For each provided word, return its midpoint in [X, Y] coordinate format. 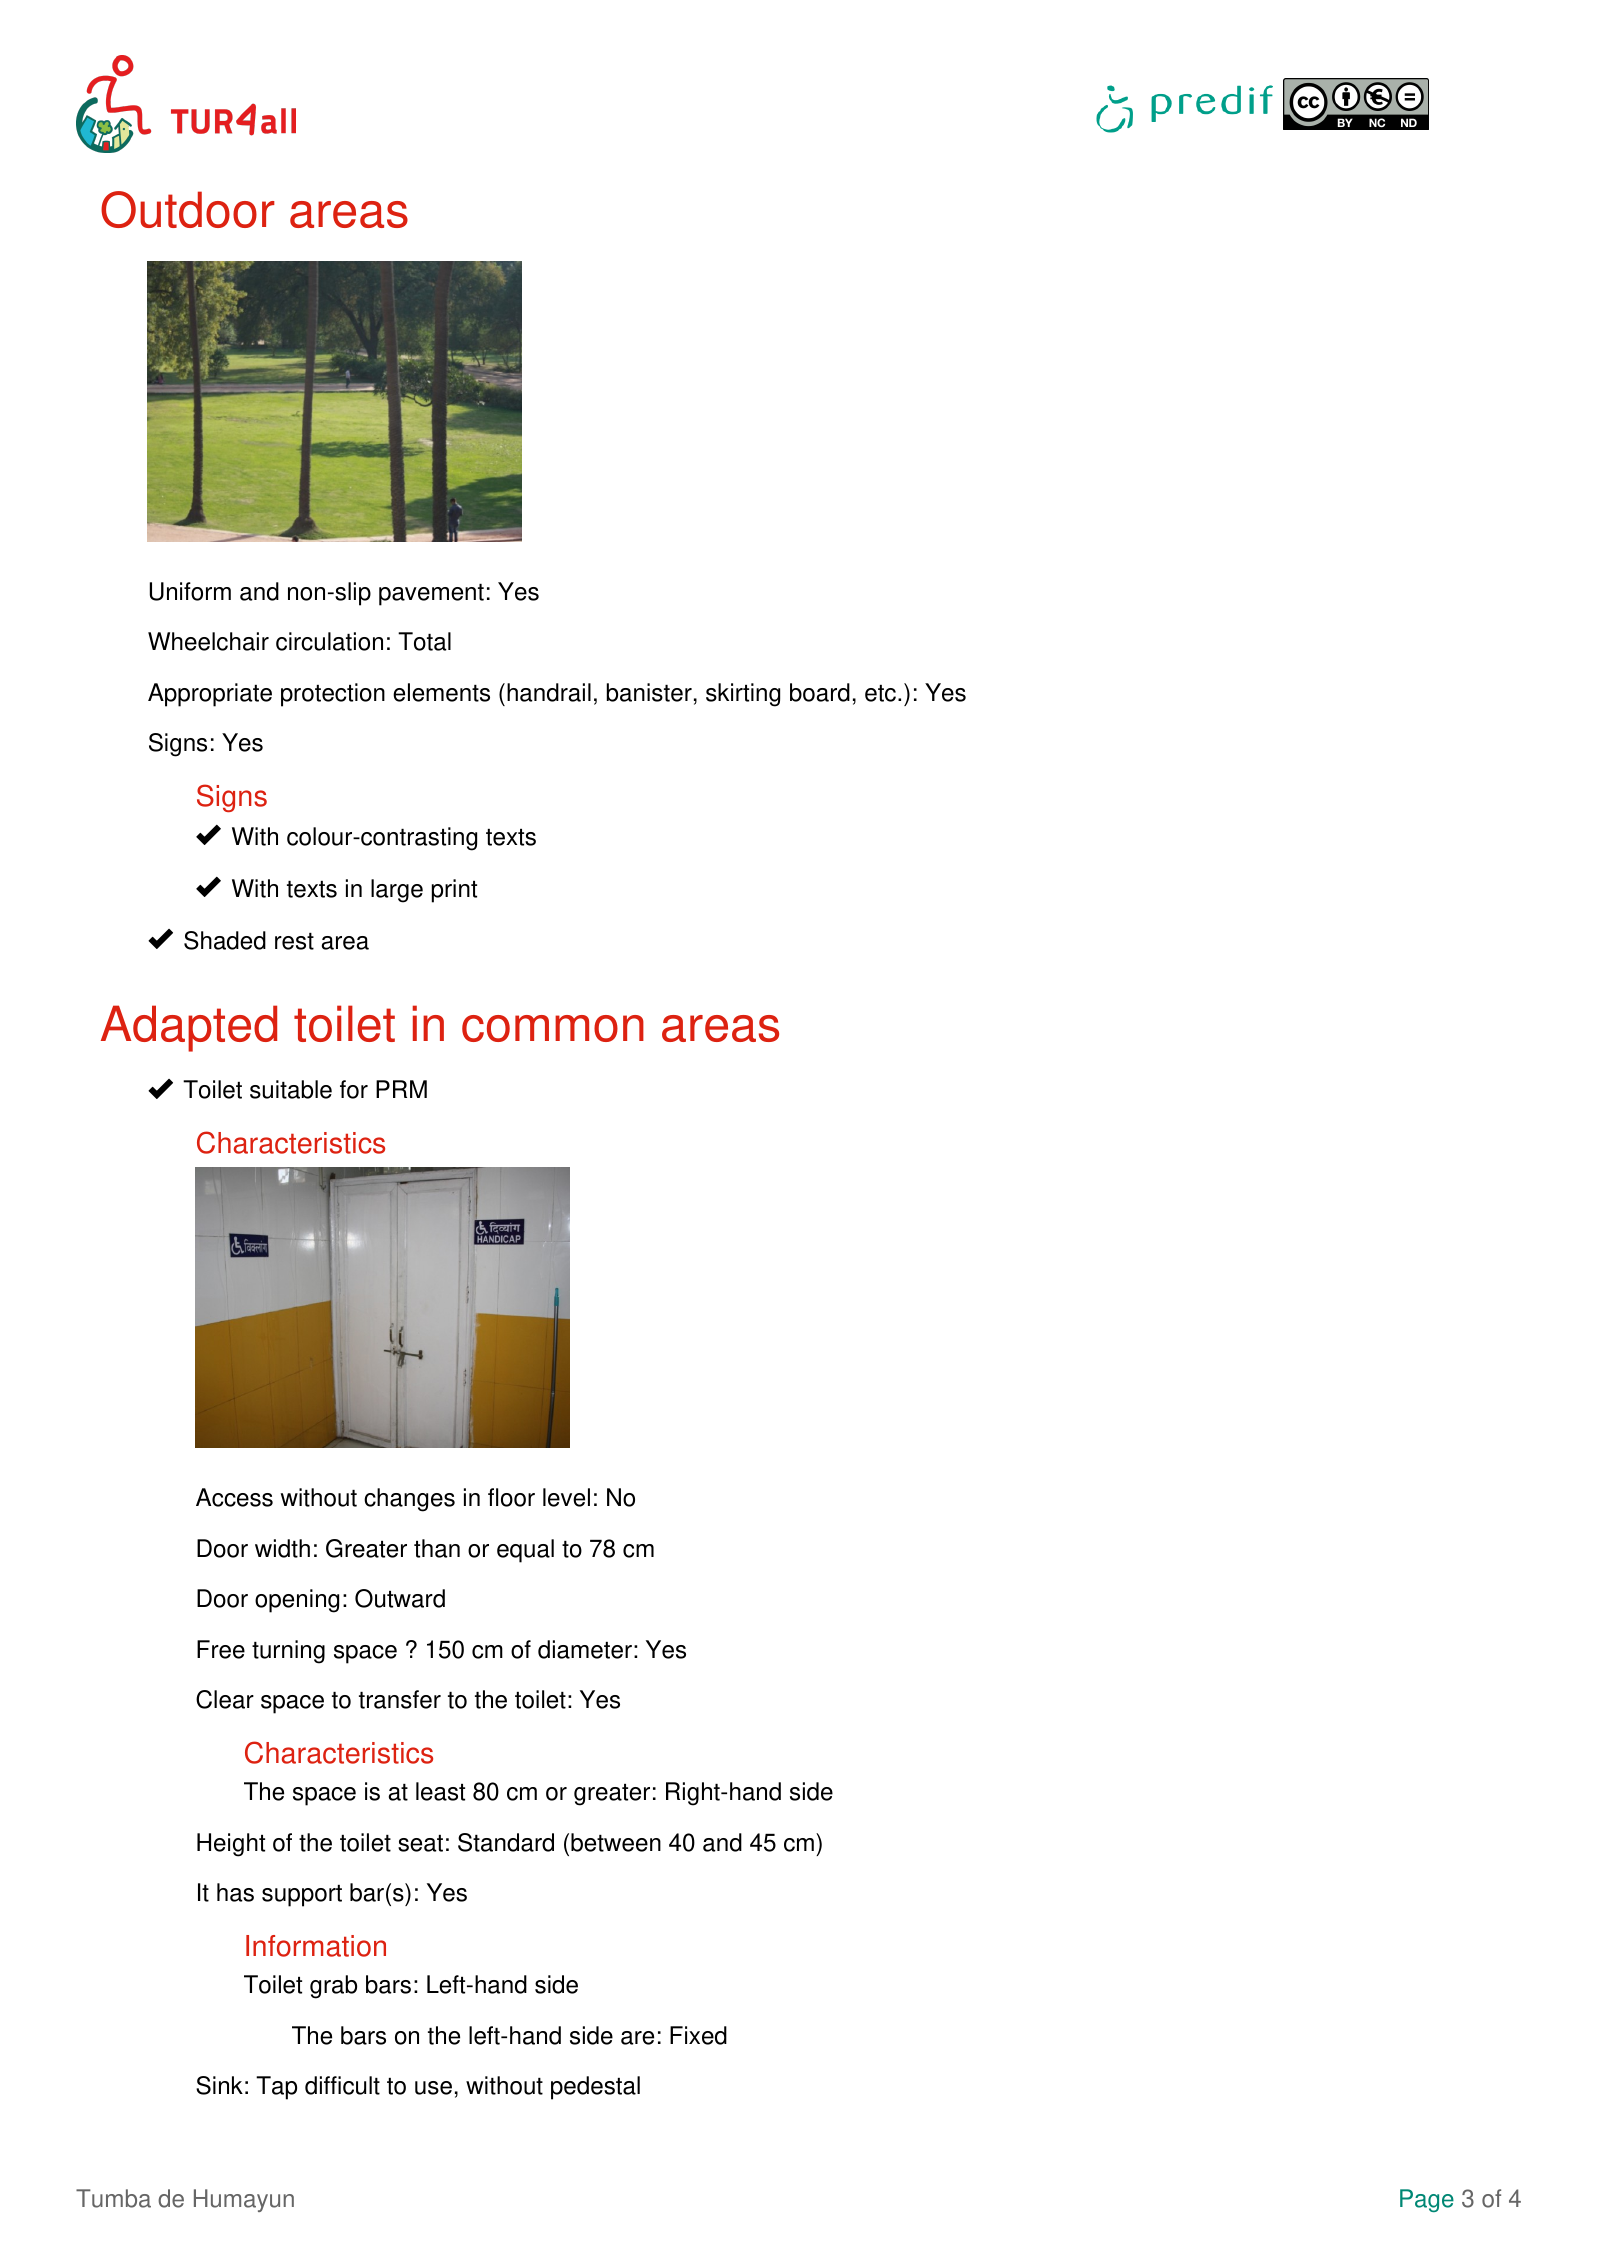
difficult [342, 2085]
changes [409, 1500]
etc [882, 693]
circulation [329, 641]
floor [511, 1497]
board [820, 692]
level [566, 1497]
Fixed [698, 2035]
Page [1427, 2200]
